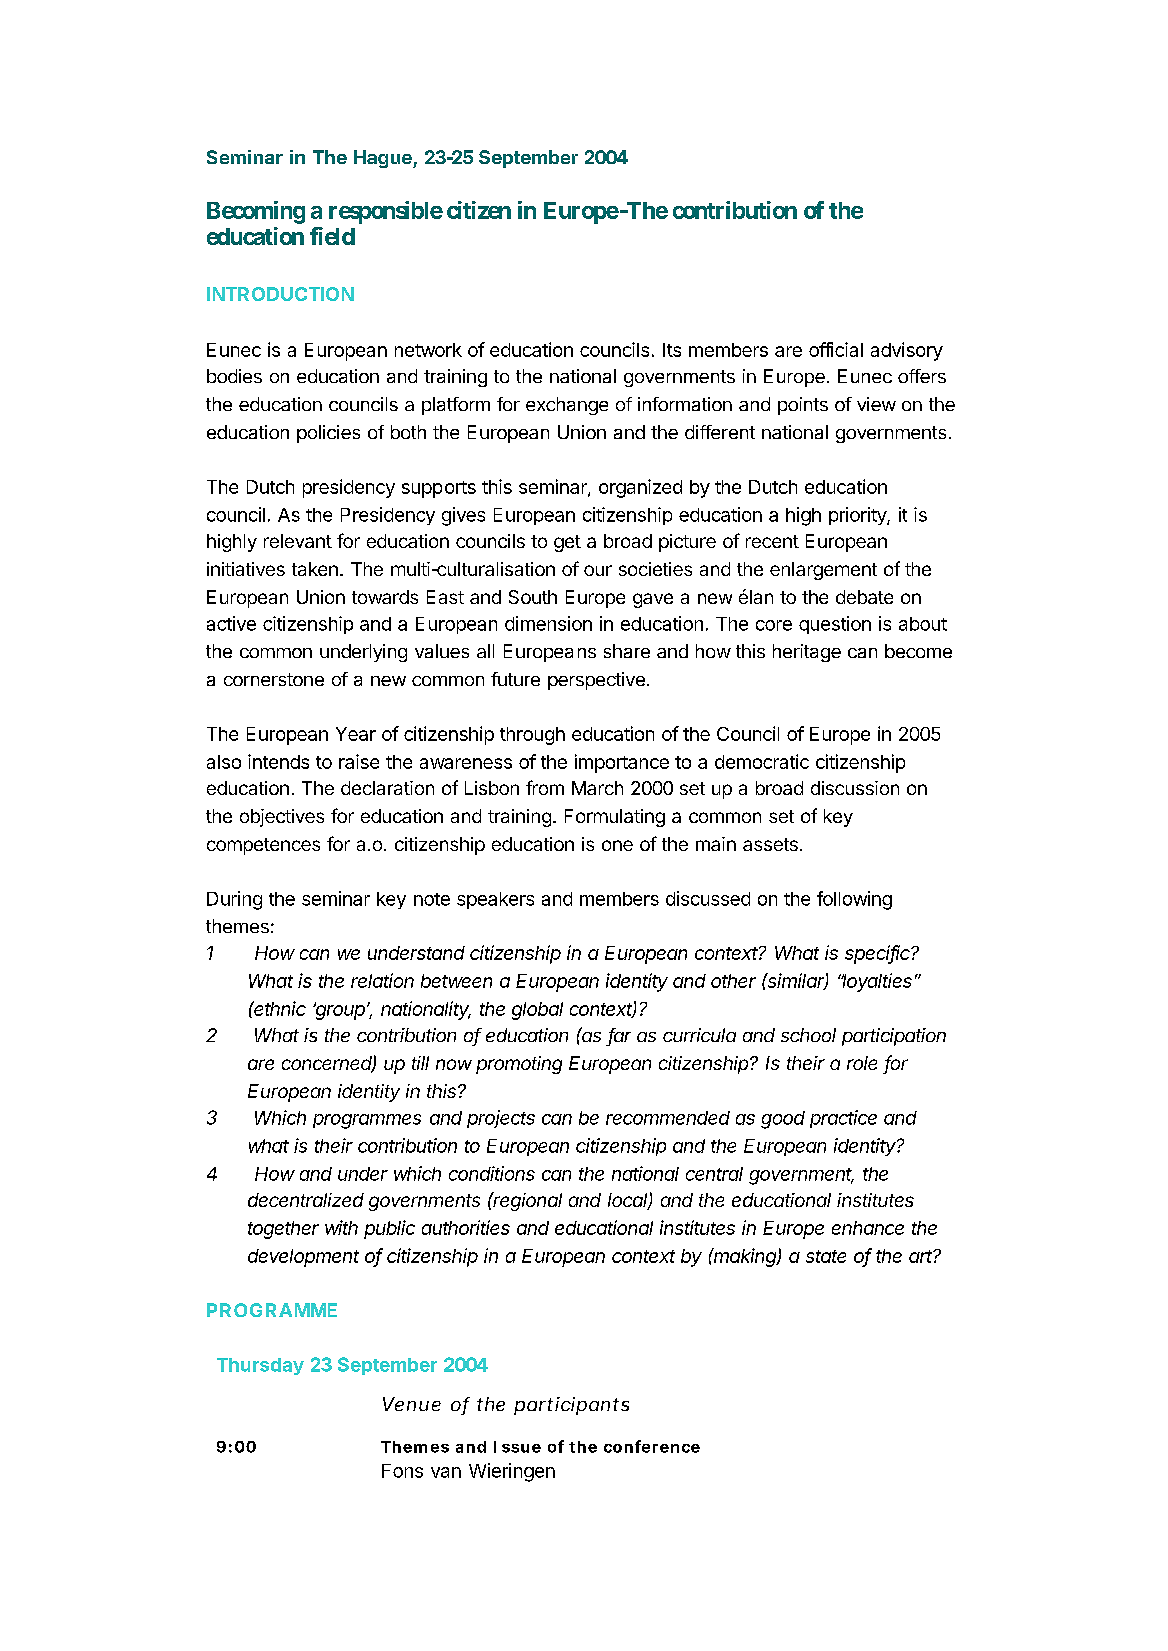  What do you see at coordinates (826, 1256) in the page?
I see `state` at bounding box center [826, 1256].
